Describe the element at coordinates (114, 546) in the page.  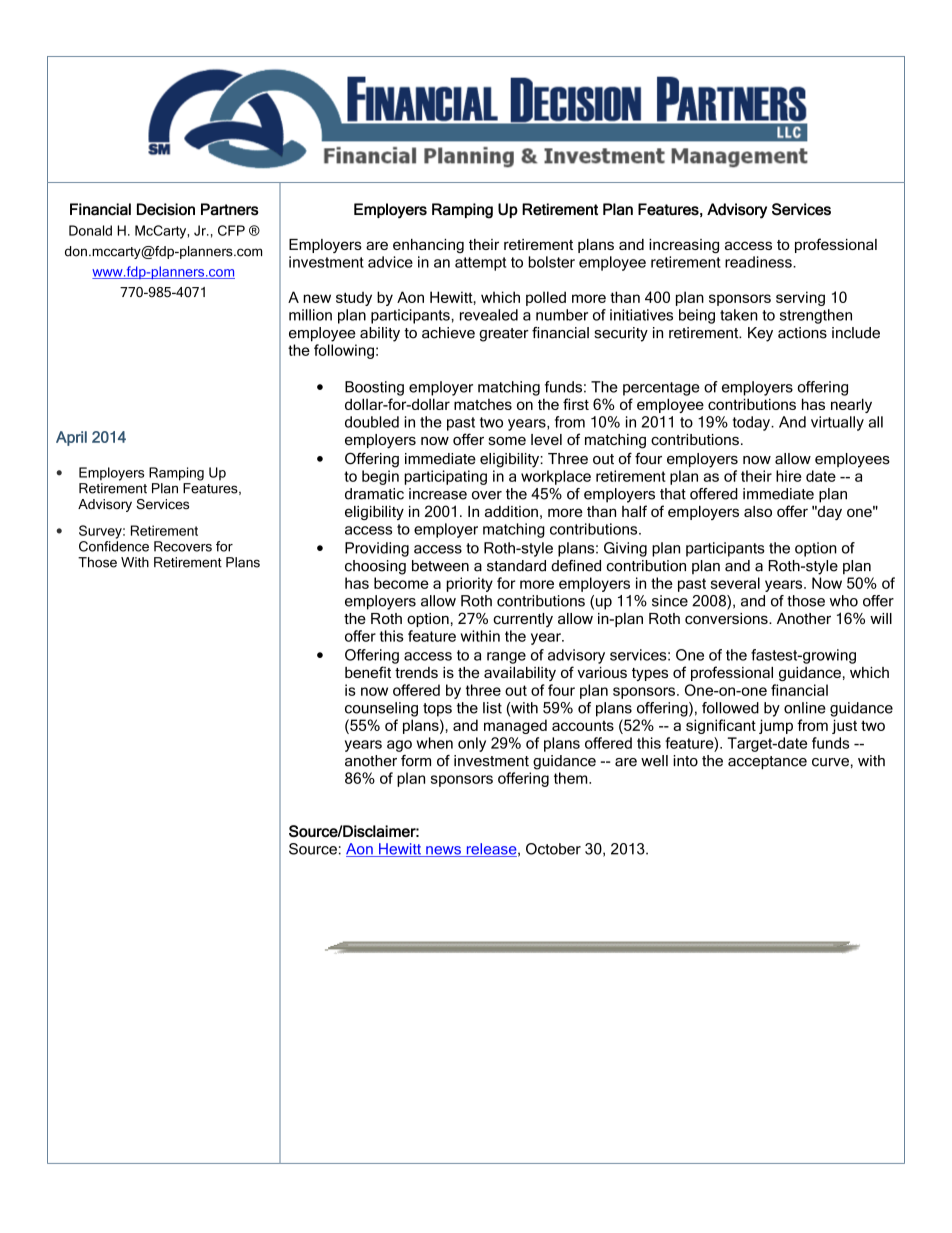
I see `Confidence` at that location.
